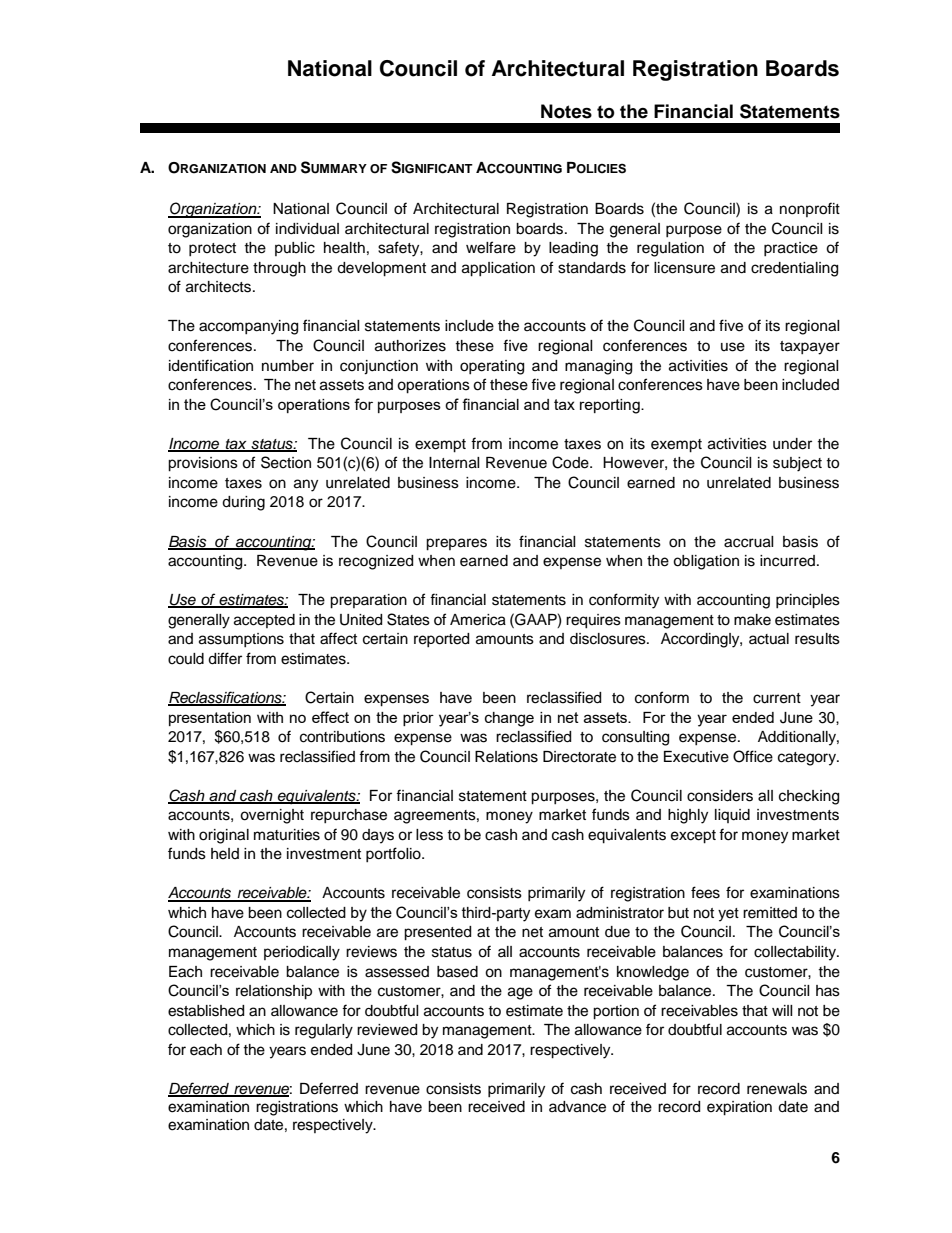  Describe the element at coordinates (577, 1107) in the document. I see `advance` at that location.
